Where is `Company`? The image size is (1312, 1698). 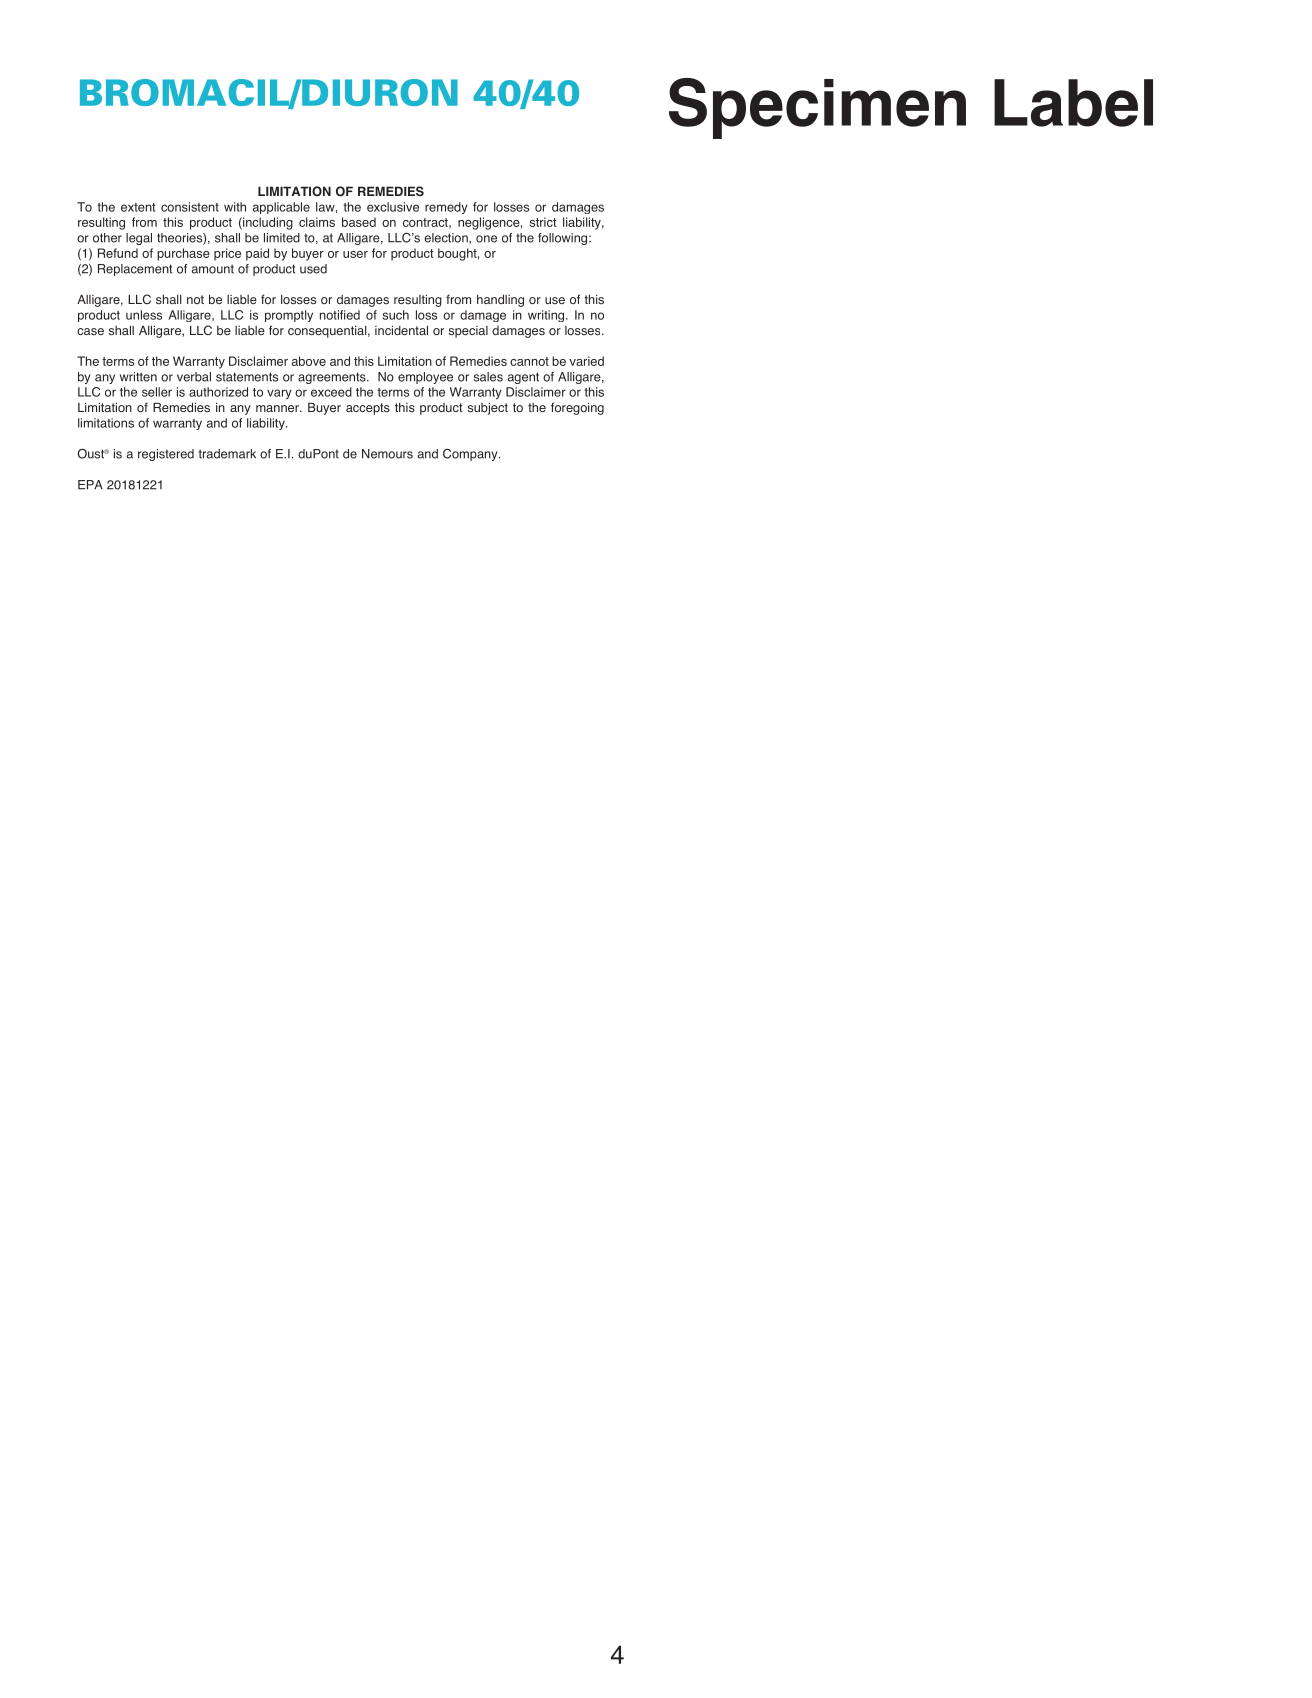
Company is located at coordinates (471, 455).
